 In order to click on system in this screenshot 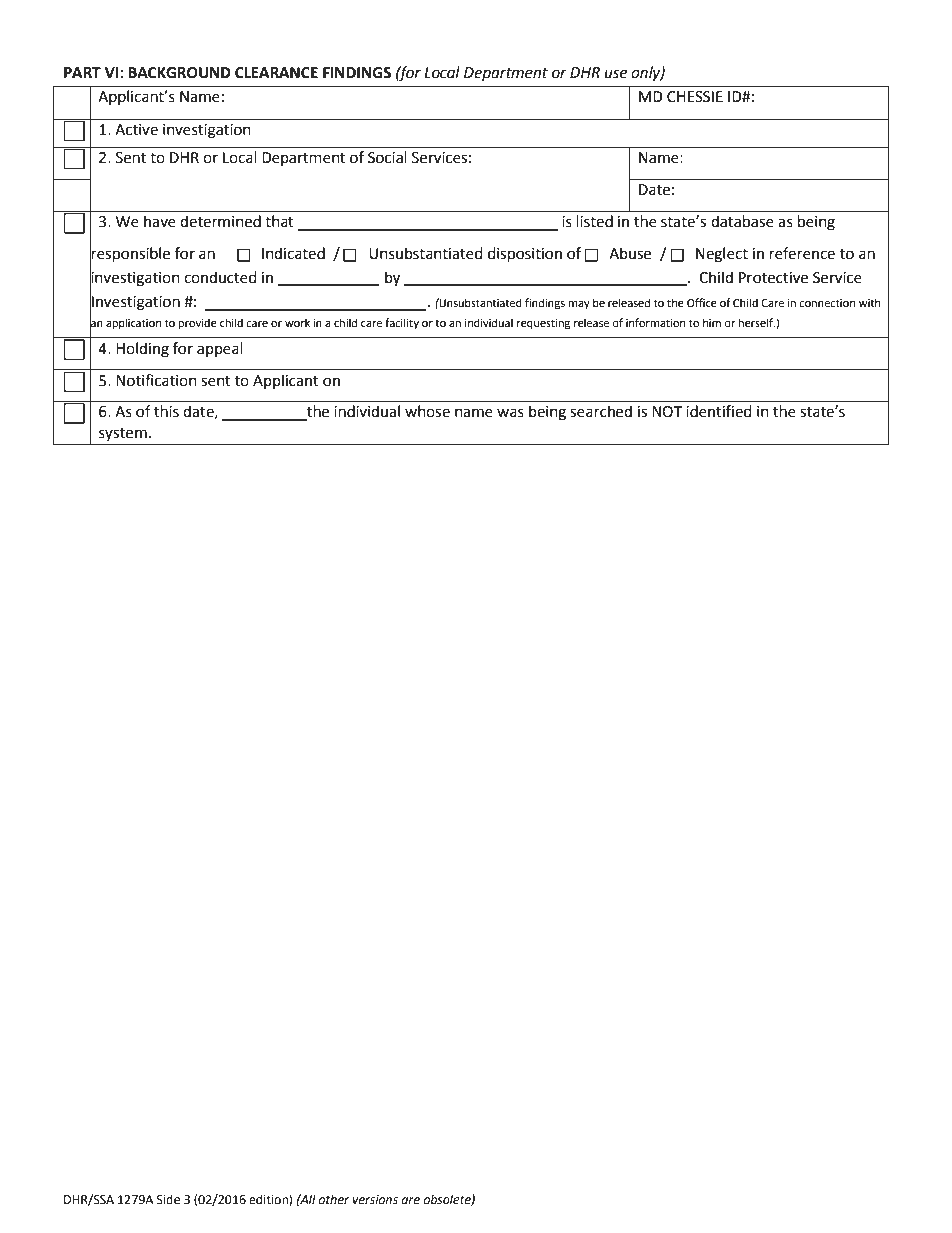, I will do `click(123, 434)`.
